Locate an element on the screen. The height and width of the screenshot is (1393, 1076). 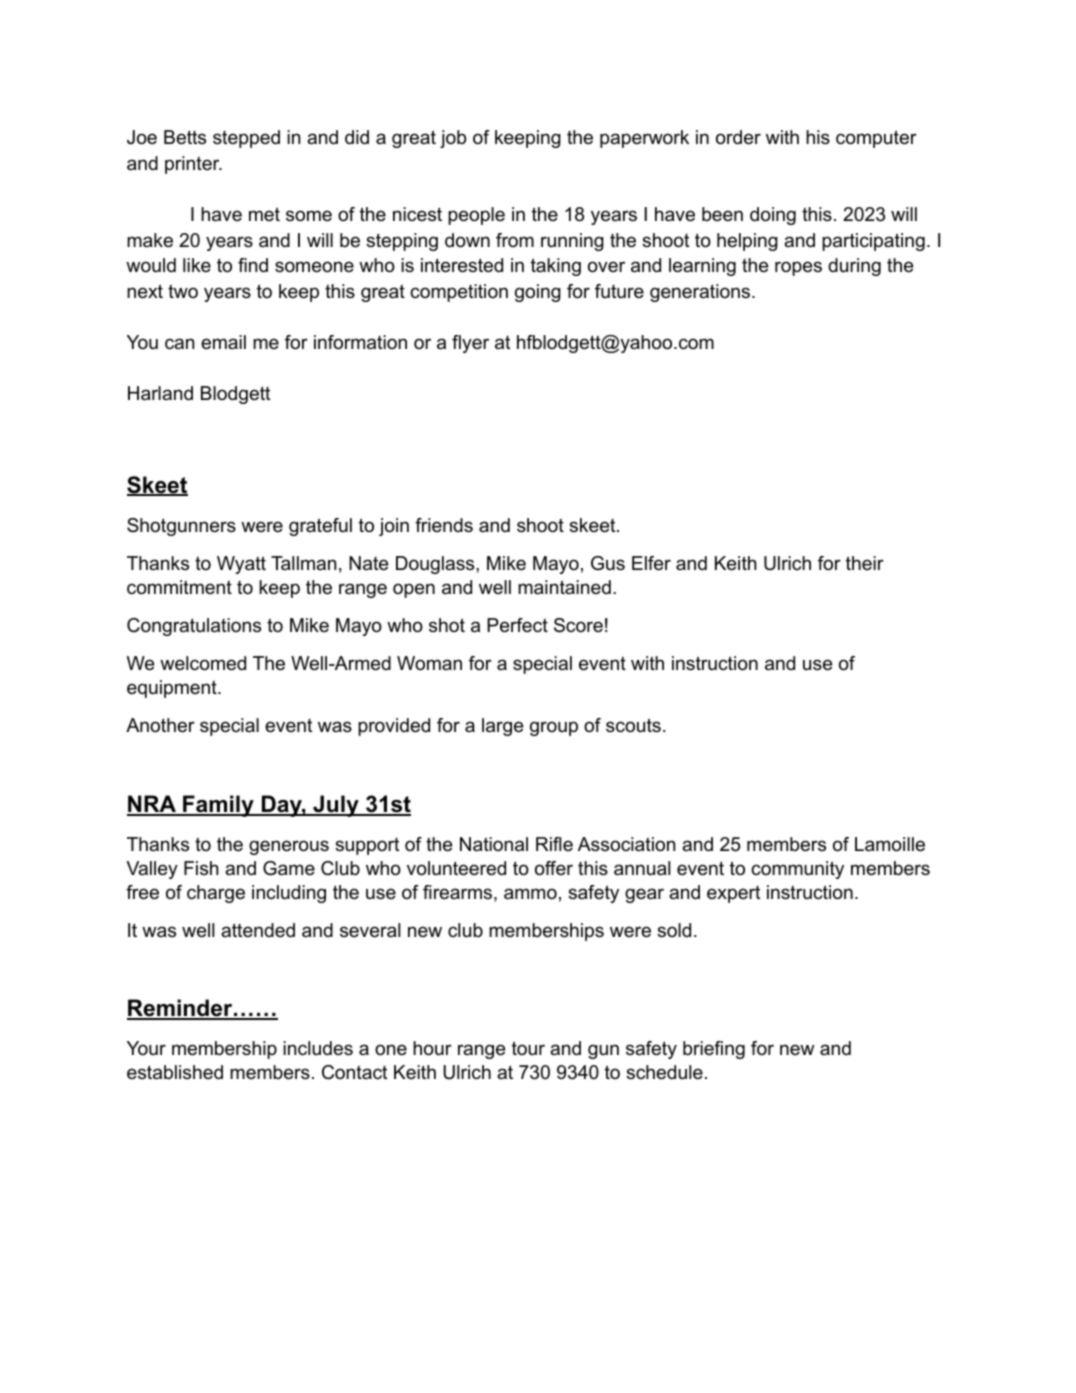
printer is located at coordinates (193, 165).
